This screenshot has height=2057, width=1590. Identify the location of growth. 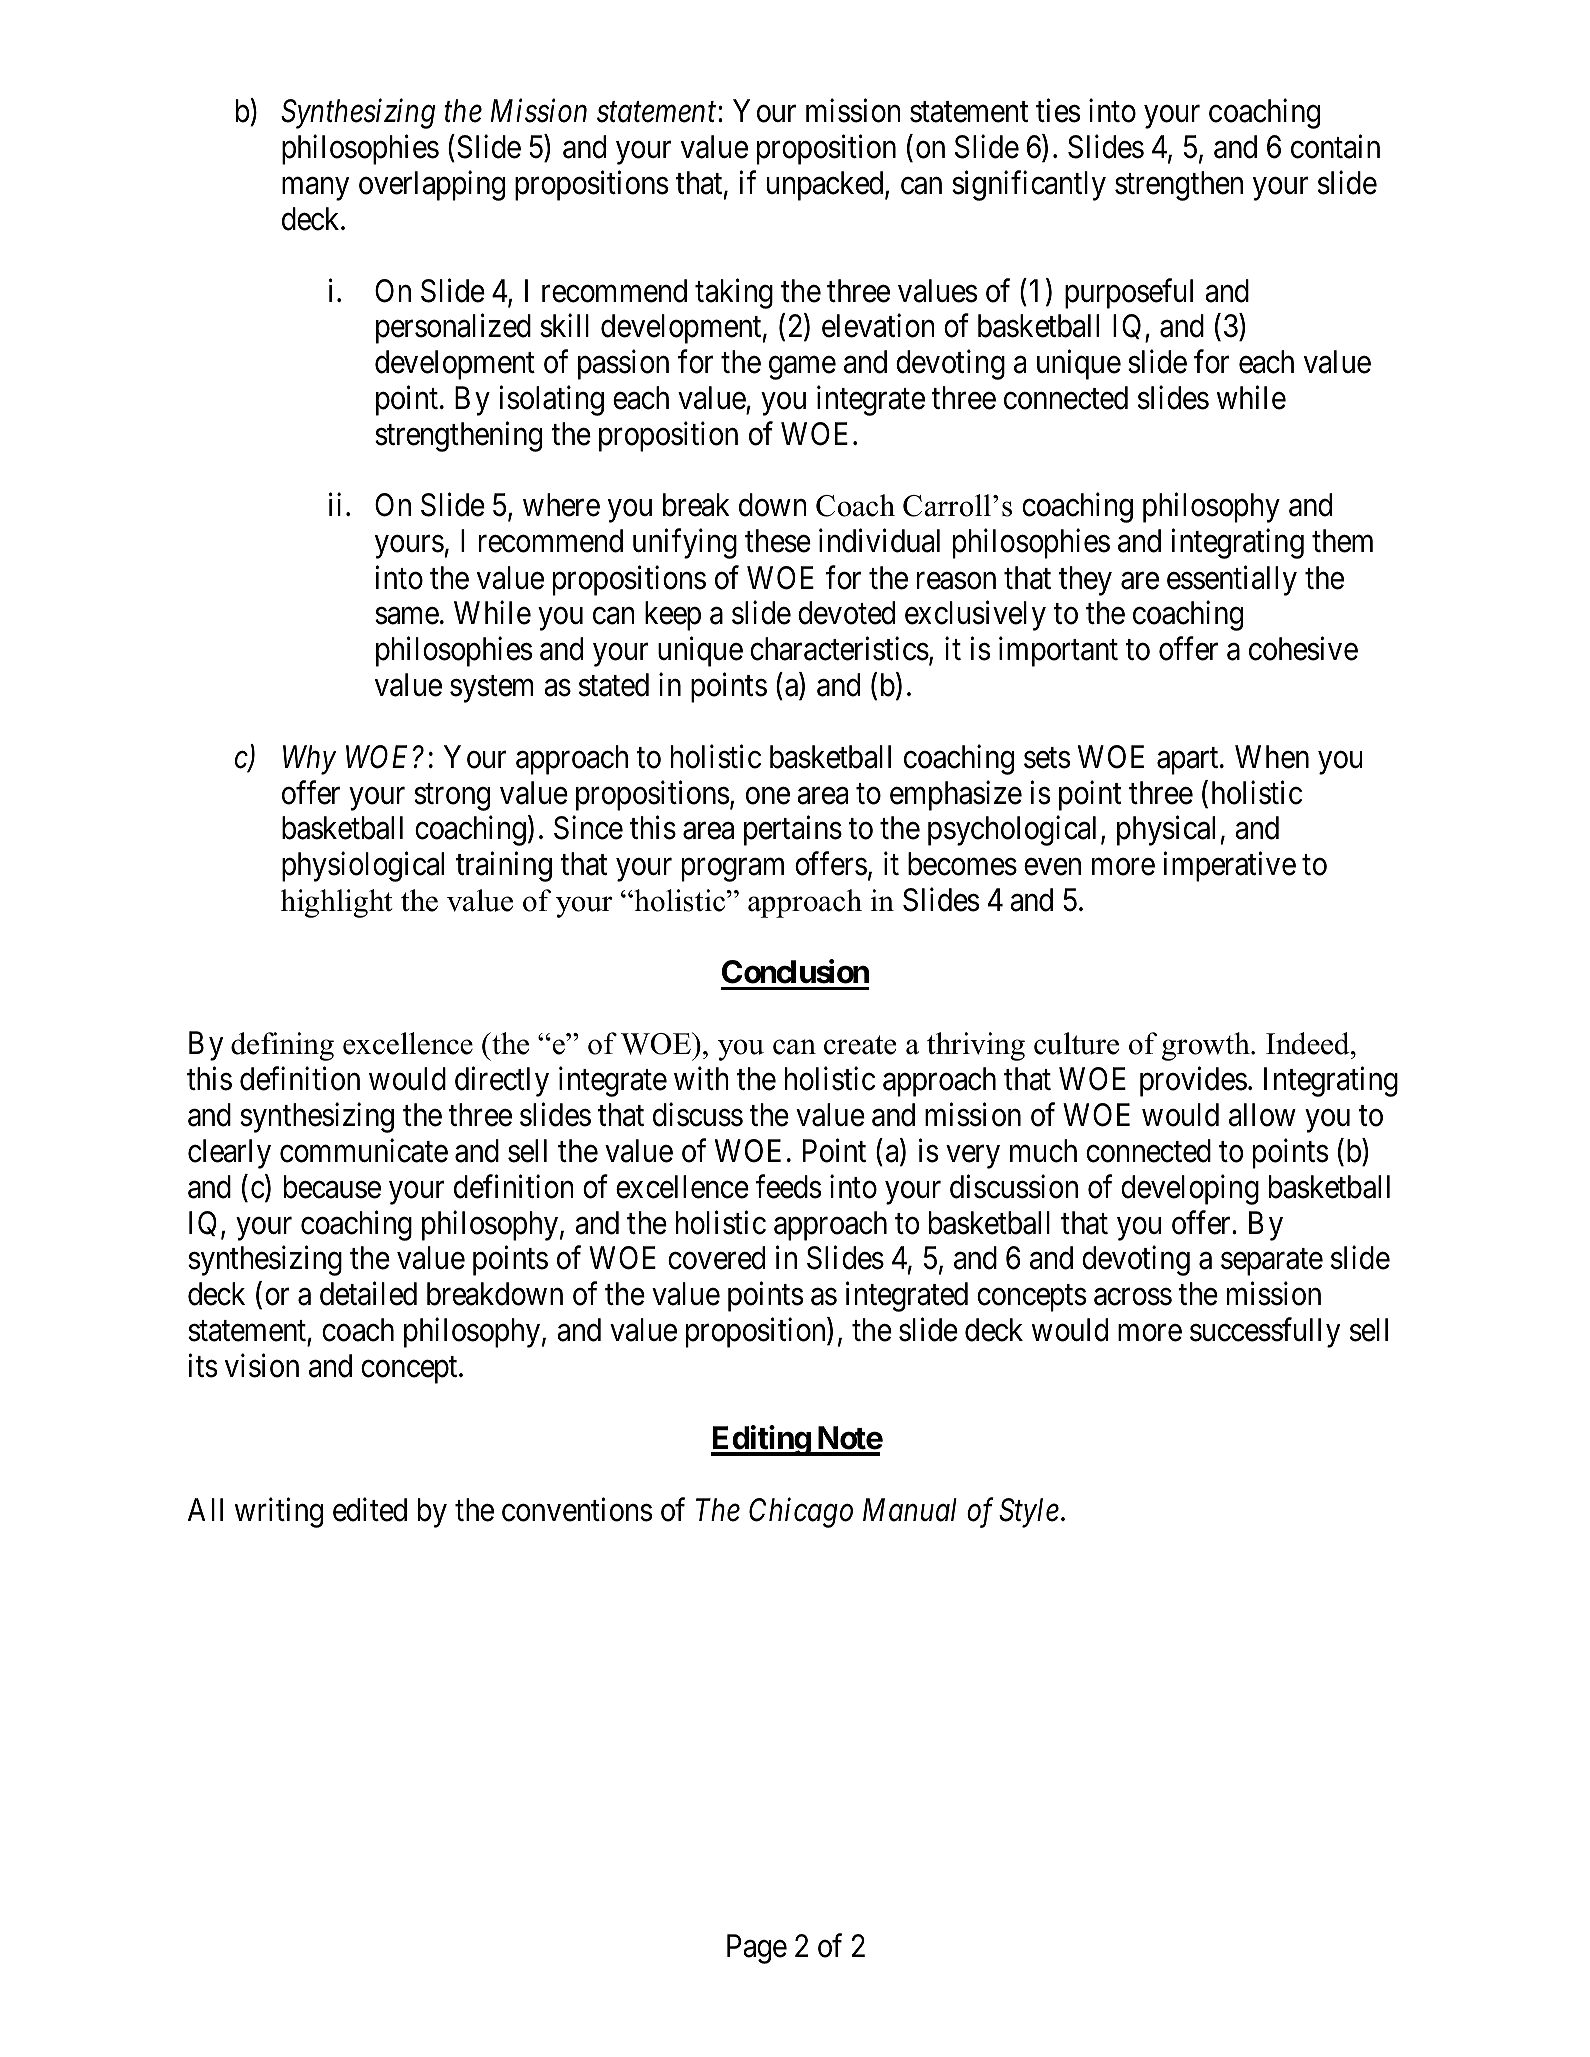
(1207, 1046).
